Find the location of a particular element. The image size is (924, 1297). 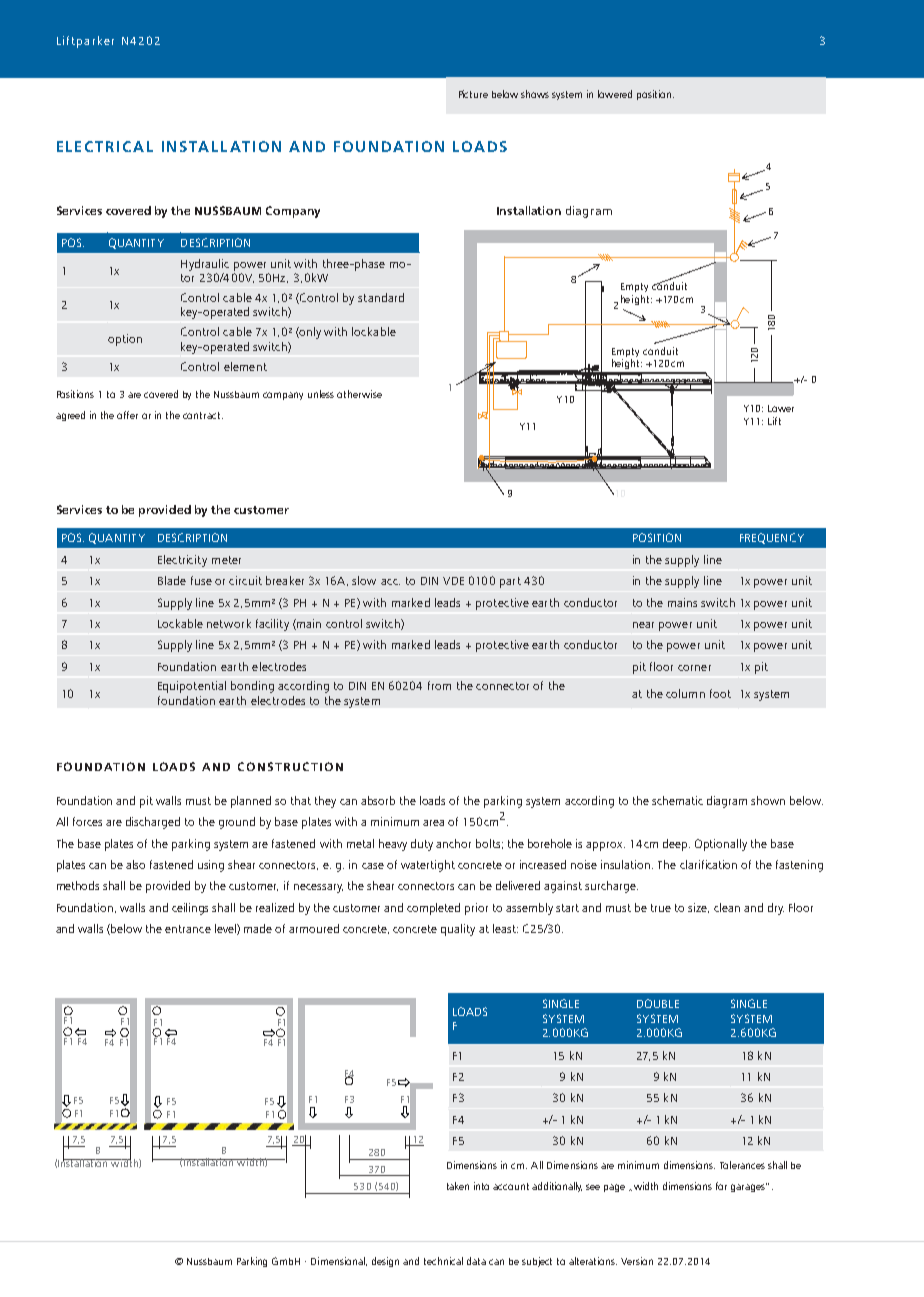

technical is located at coordinates (443, 1261).
